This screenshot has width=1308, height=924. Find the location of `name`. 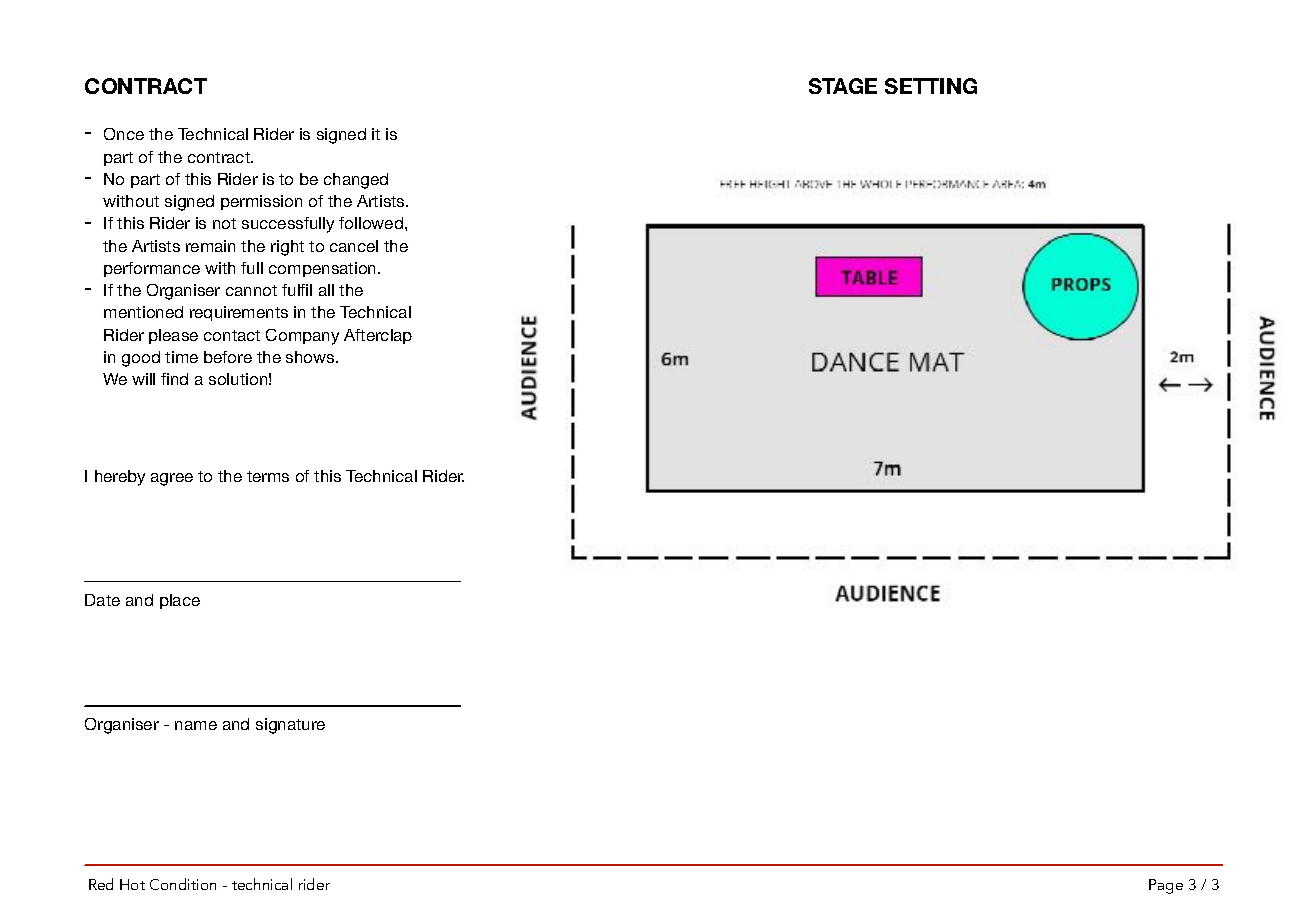

name is located at coordinates (196, 725).
